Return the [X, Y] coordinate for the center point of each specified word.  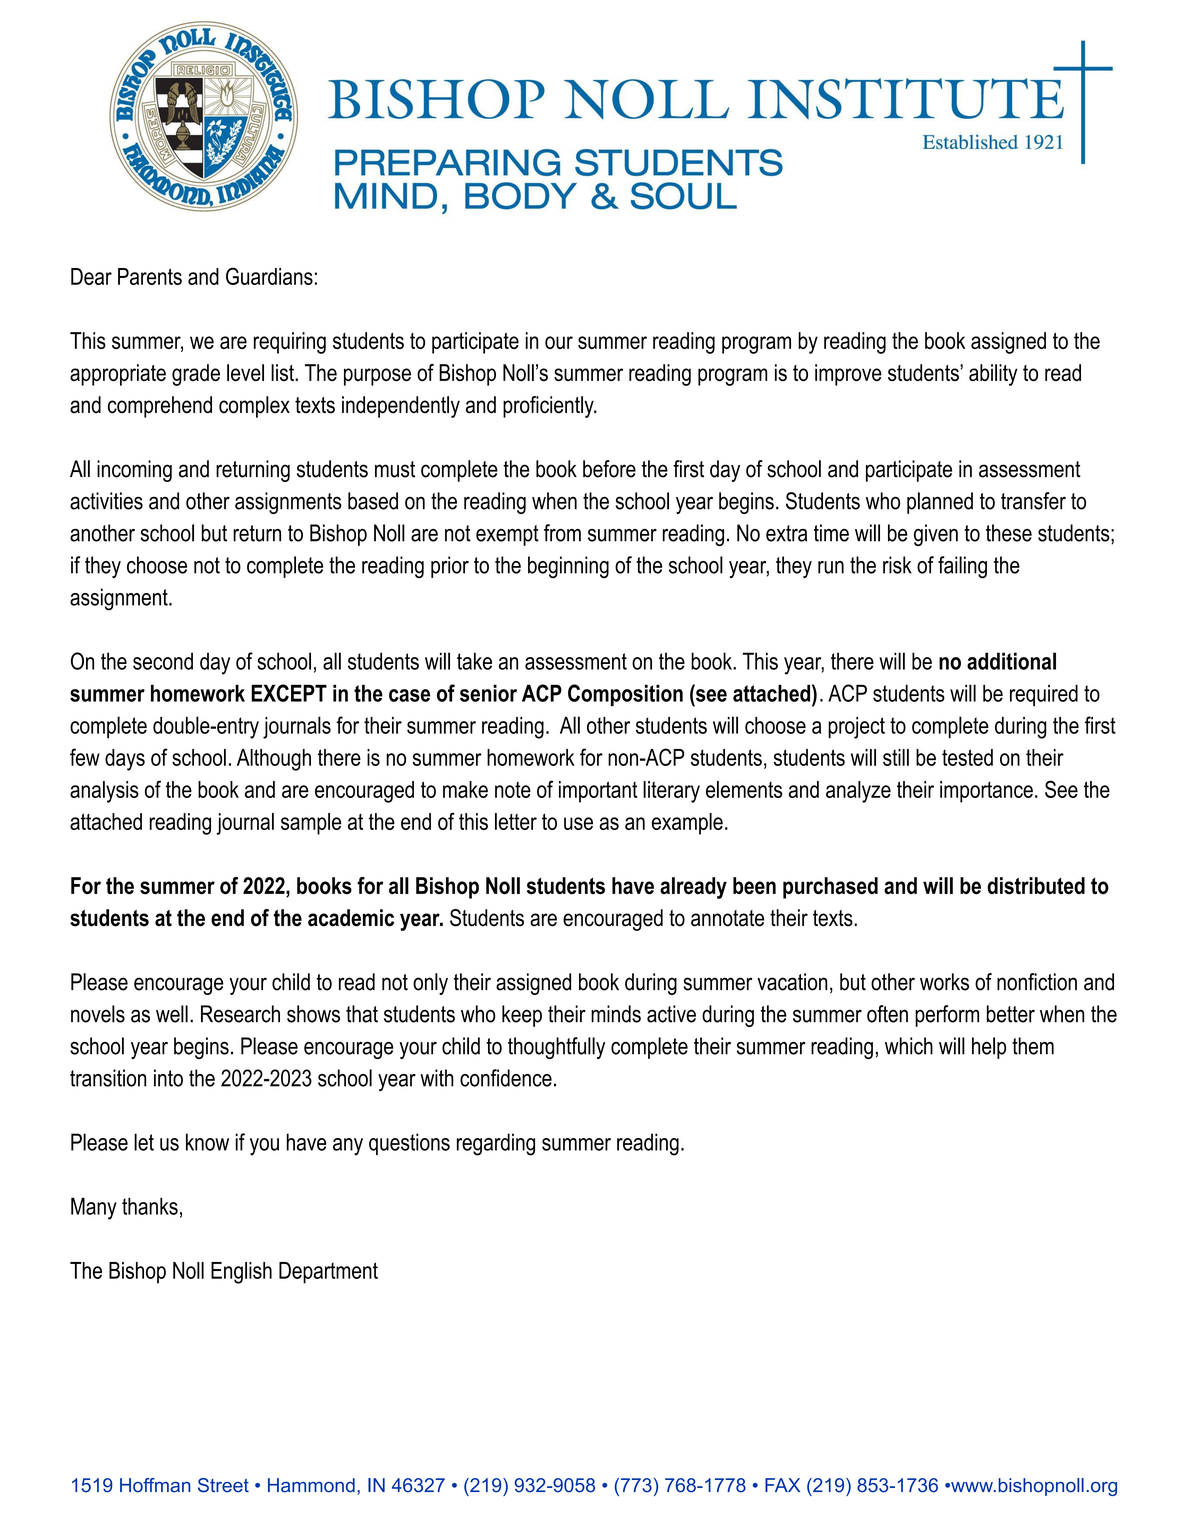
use [578, 823]
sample [311, 824]
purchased [830, 888]
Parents [150, 276]
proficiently [549, 407]
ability [993, 375]
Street [223, 1485]
